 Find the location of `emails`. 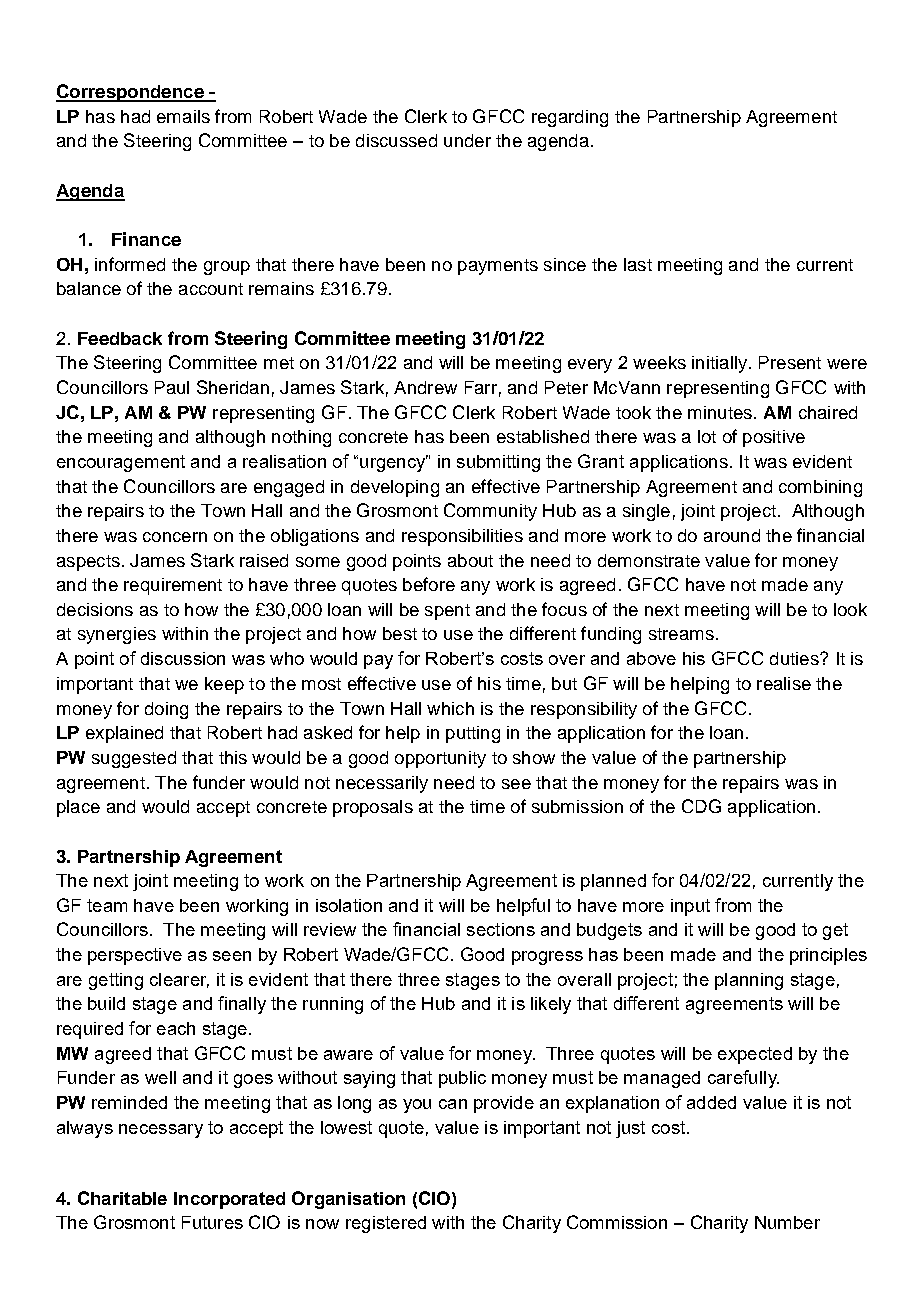

emails is located at coordinates (183, 116).
